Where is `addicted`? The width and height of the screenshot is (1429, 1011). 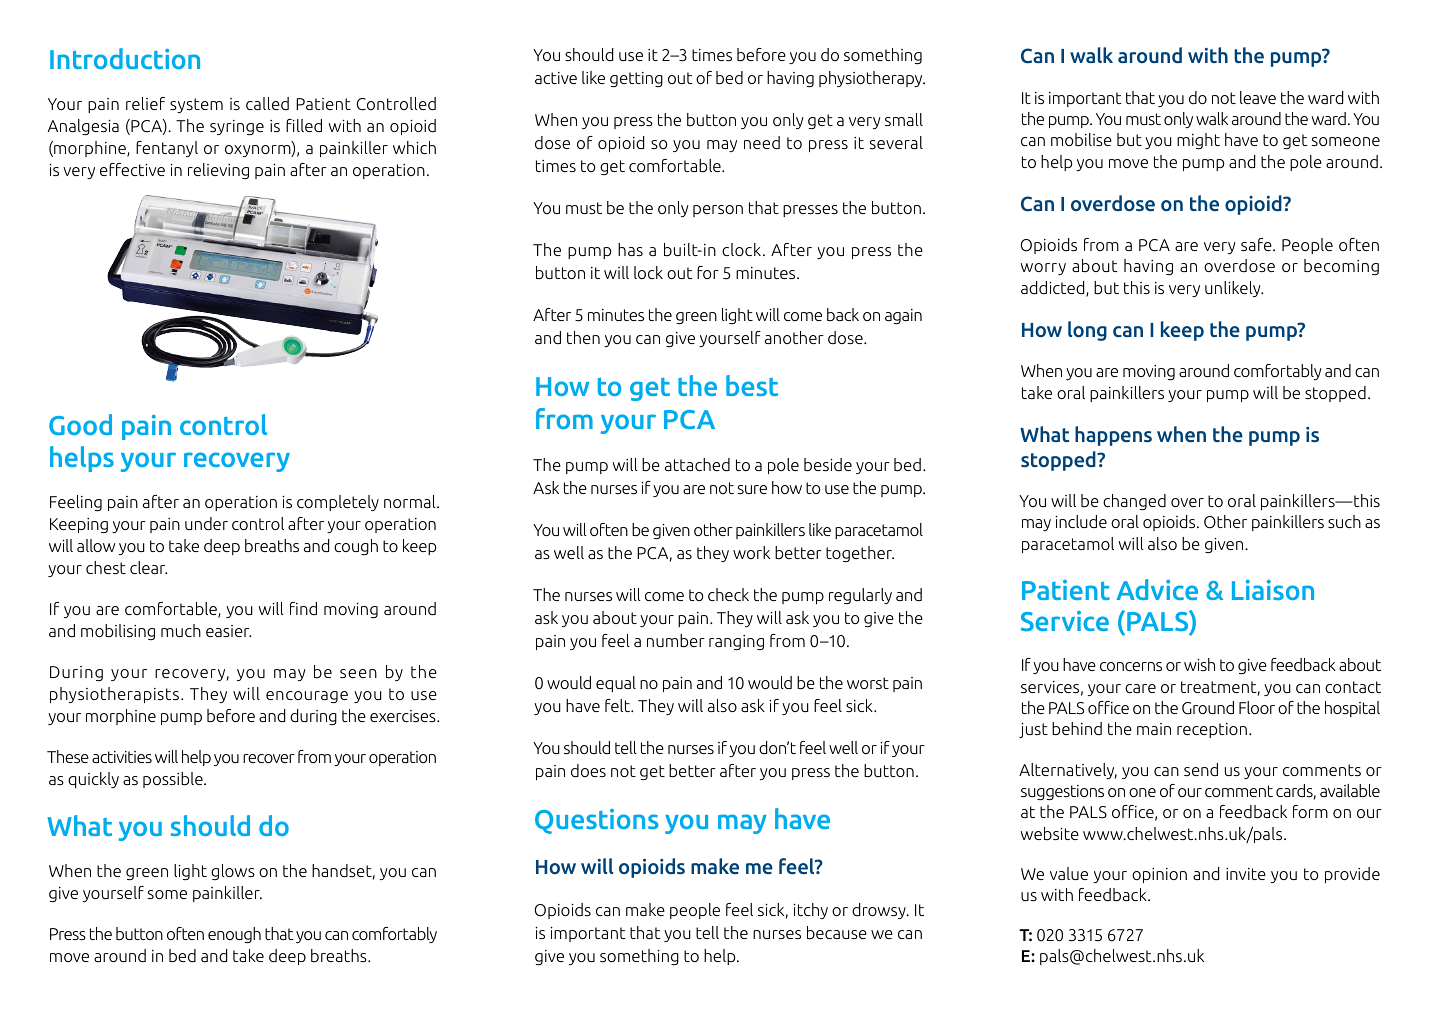 addicted is located at coordinates (1054, 289).
